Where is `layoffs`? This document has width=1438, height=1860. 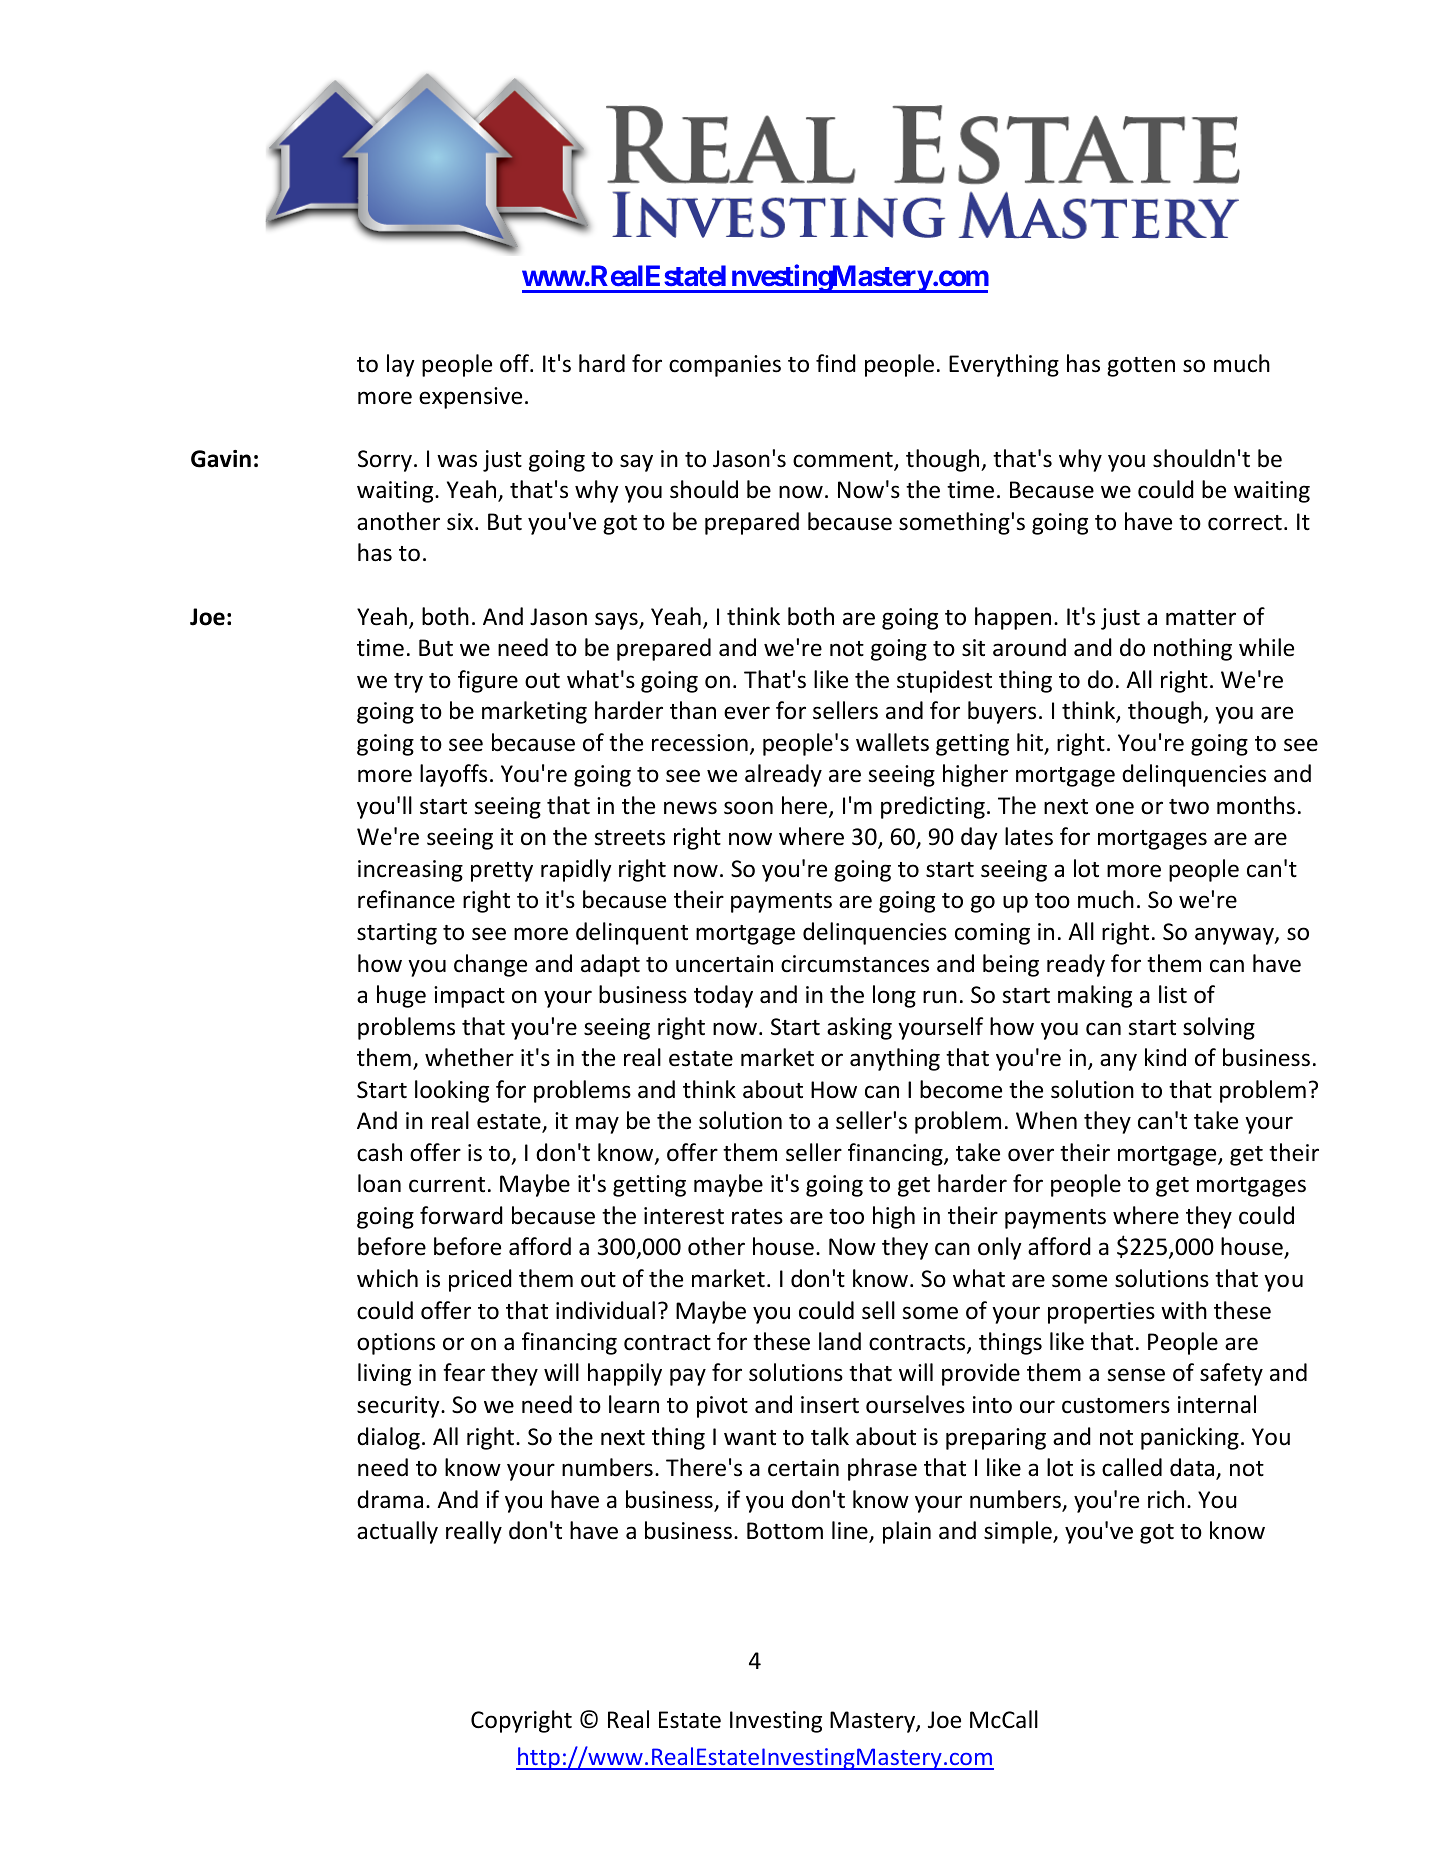
layoffs is located at coordinates (453, 775).
